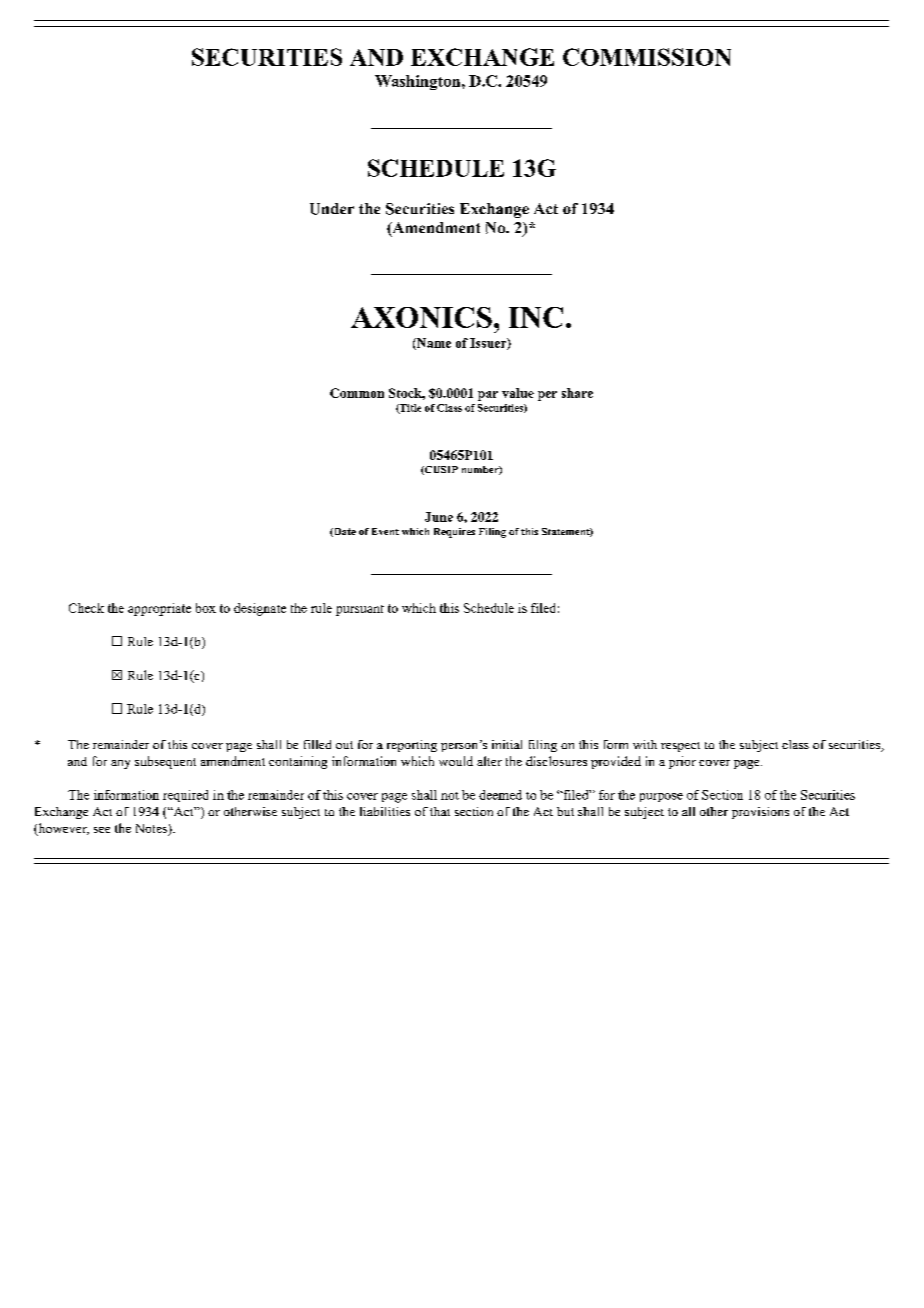 The image size is (924, 1308). What do you see at coordinates (419, 82) in the screenshot?
I see `Washington` at bounding box center [419, 82].
